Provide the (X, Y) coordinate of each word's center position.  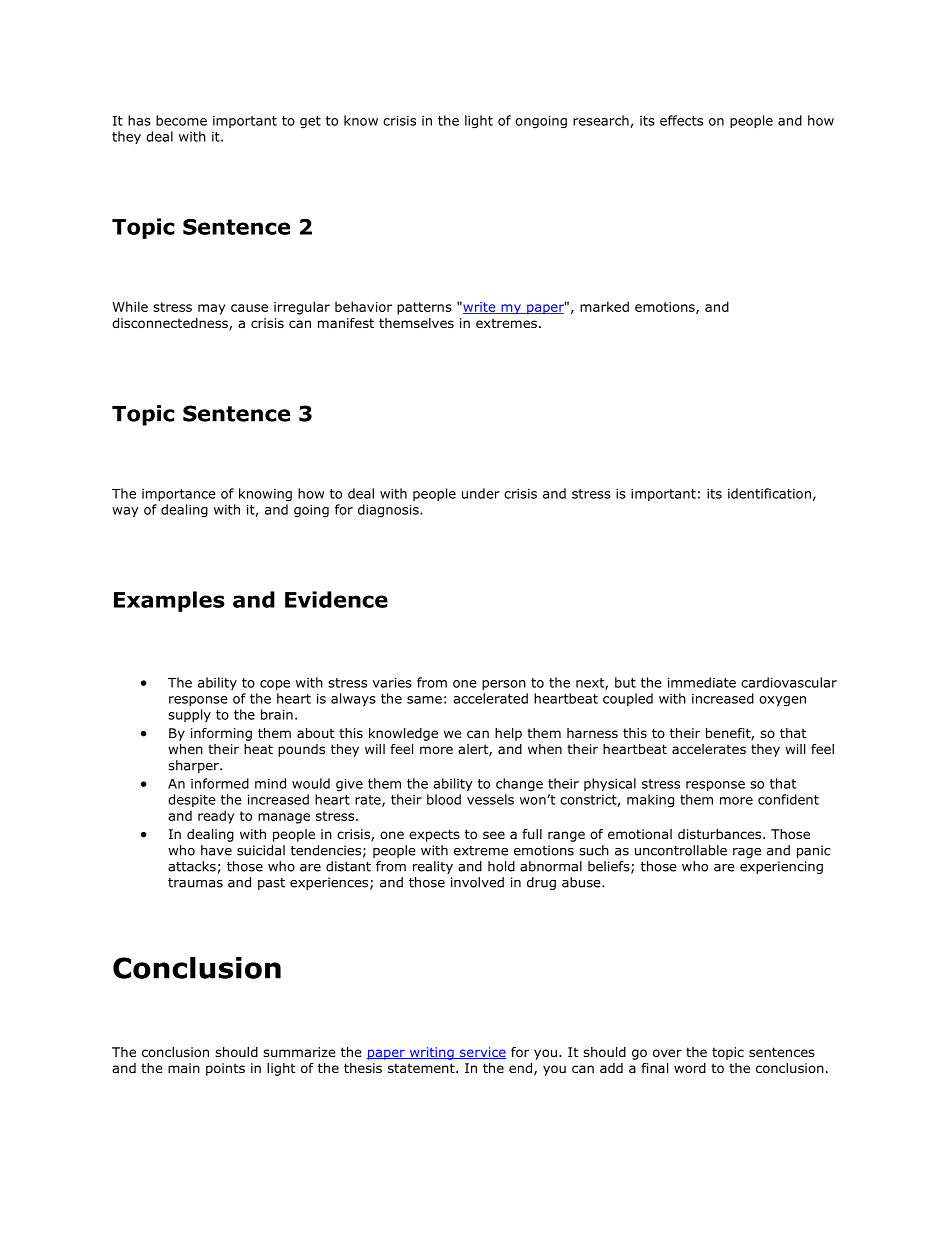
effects (681, 120)
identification (769, 493)
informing (221, 734)
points (225, 1069)
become (181, 120)
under (481, 493)
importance (179, 495)
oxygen (782, 701)
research (601, 120)
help (508, 734)
